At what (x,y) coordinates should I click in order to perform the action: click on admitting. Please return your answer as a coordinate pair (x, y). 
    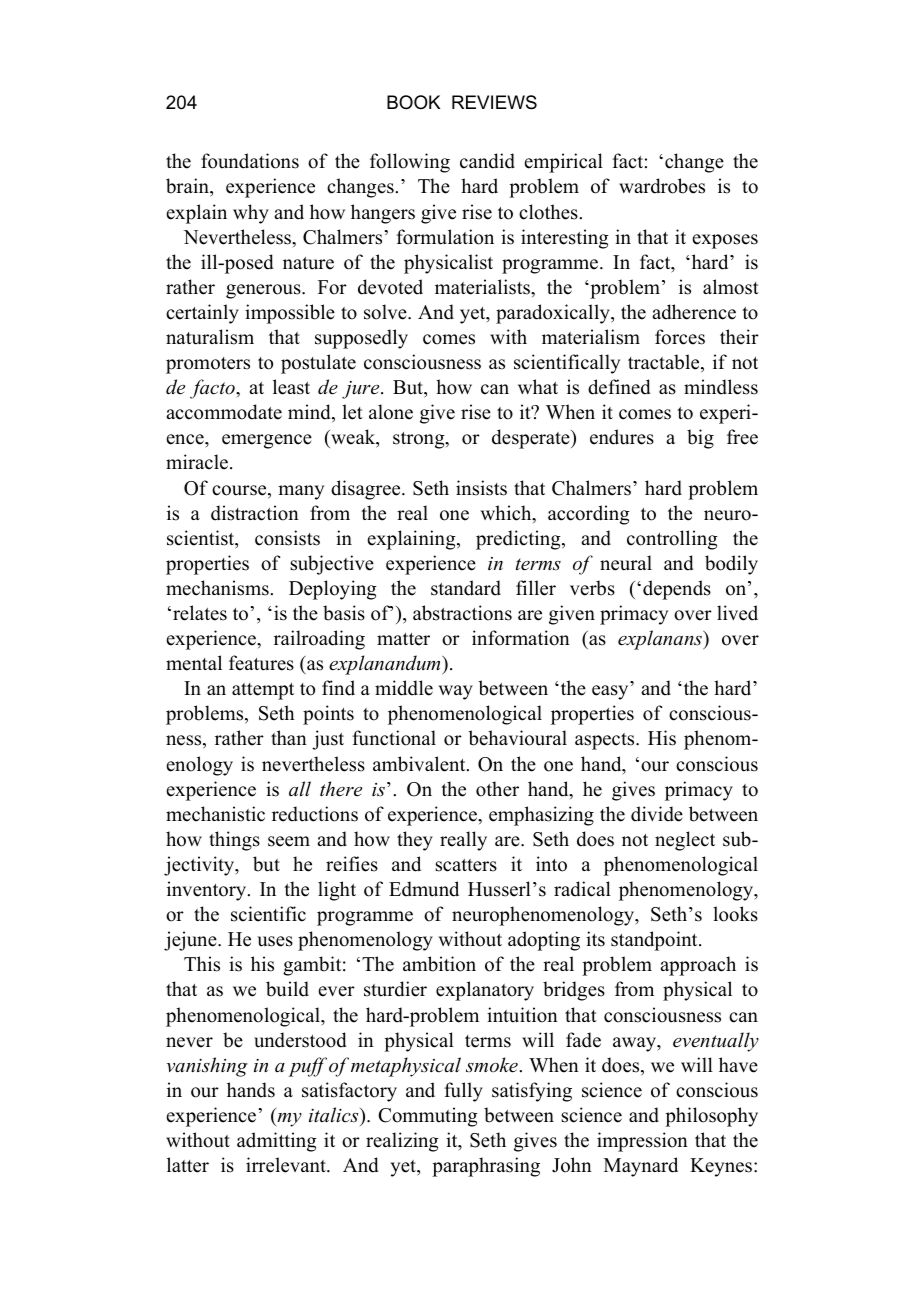
    Looking at the image, I should click on (277, 1142).
